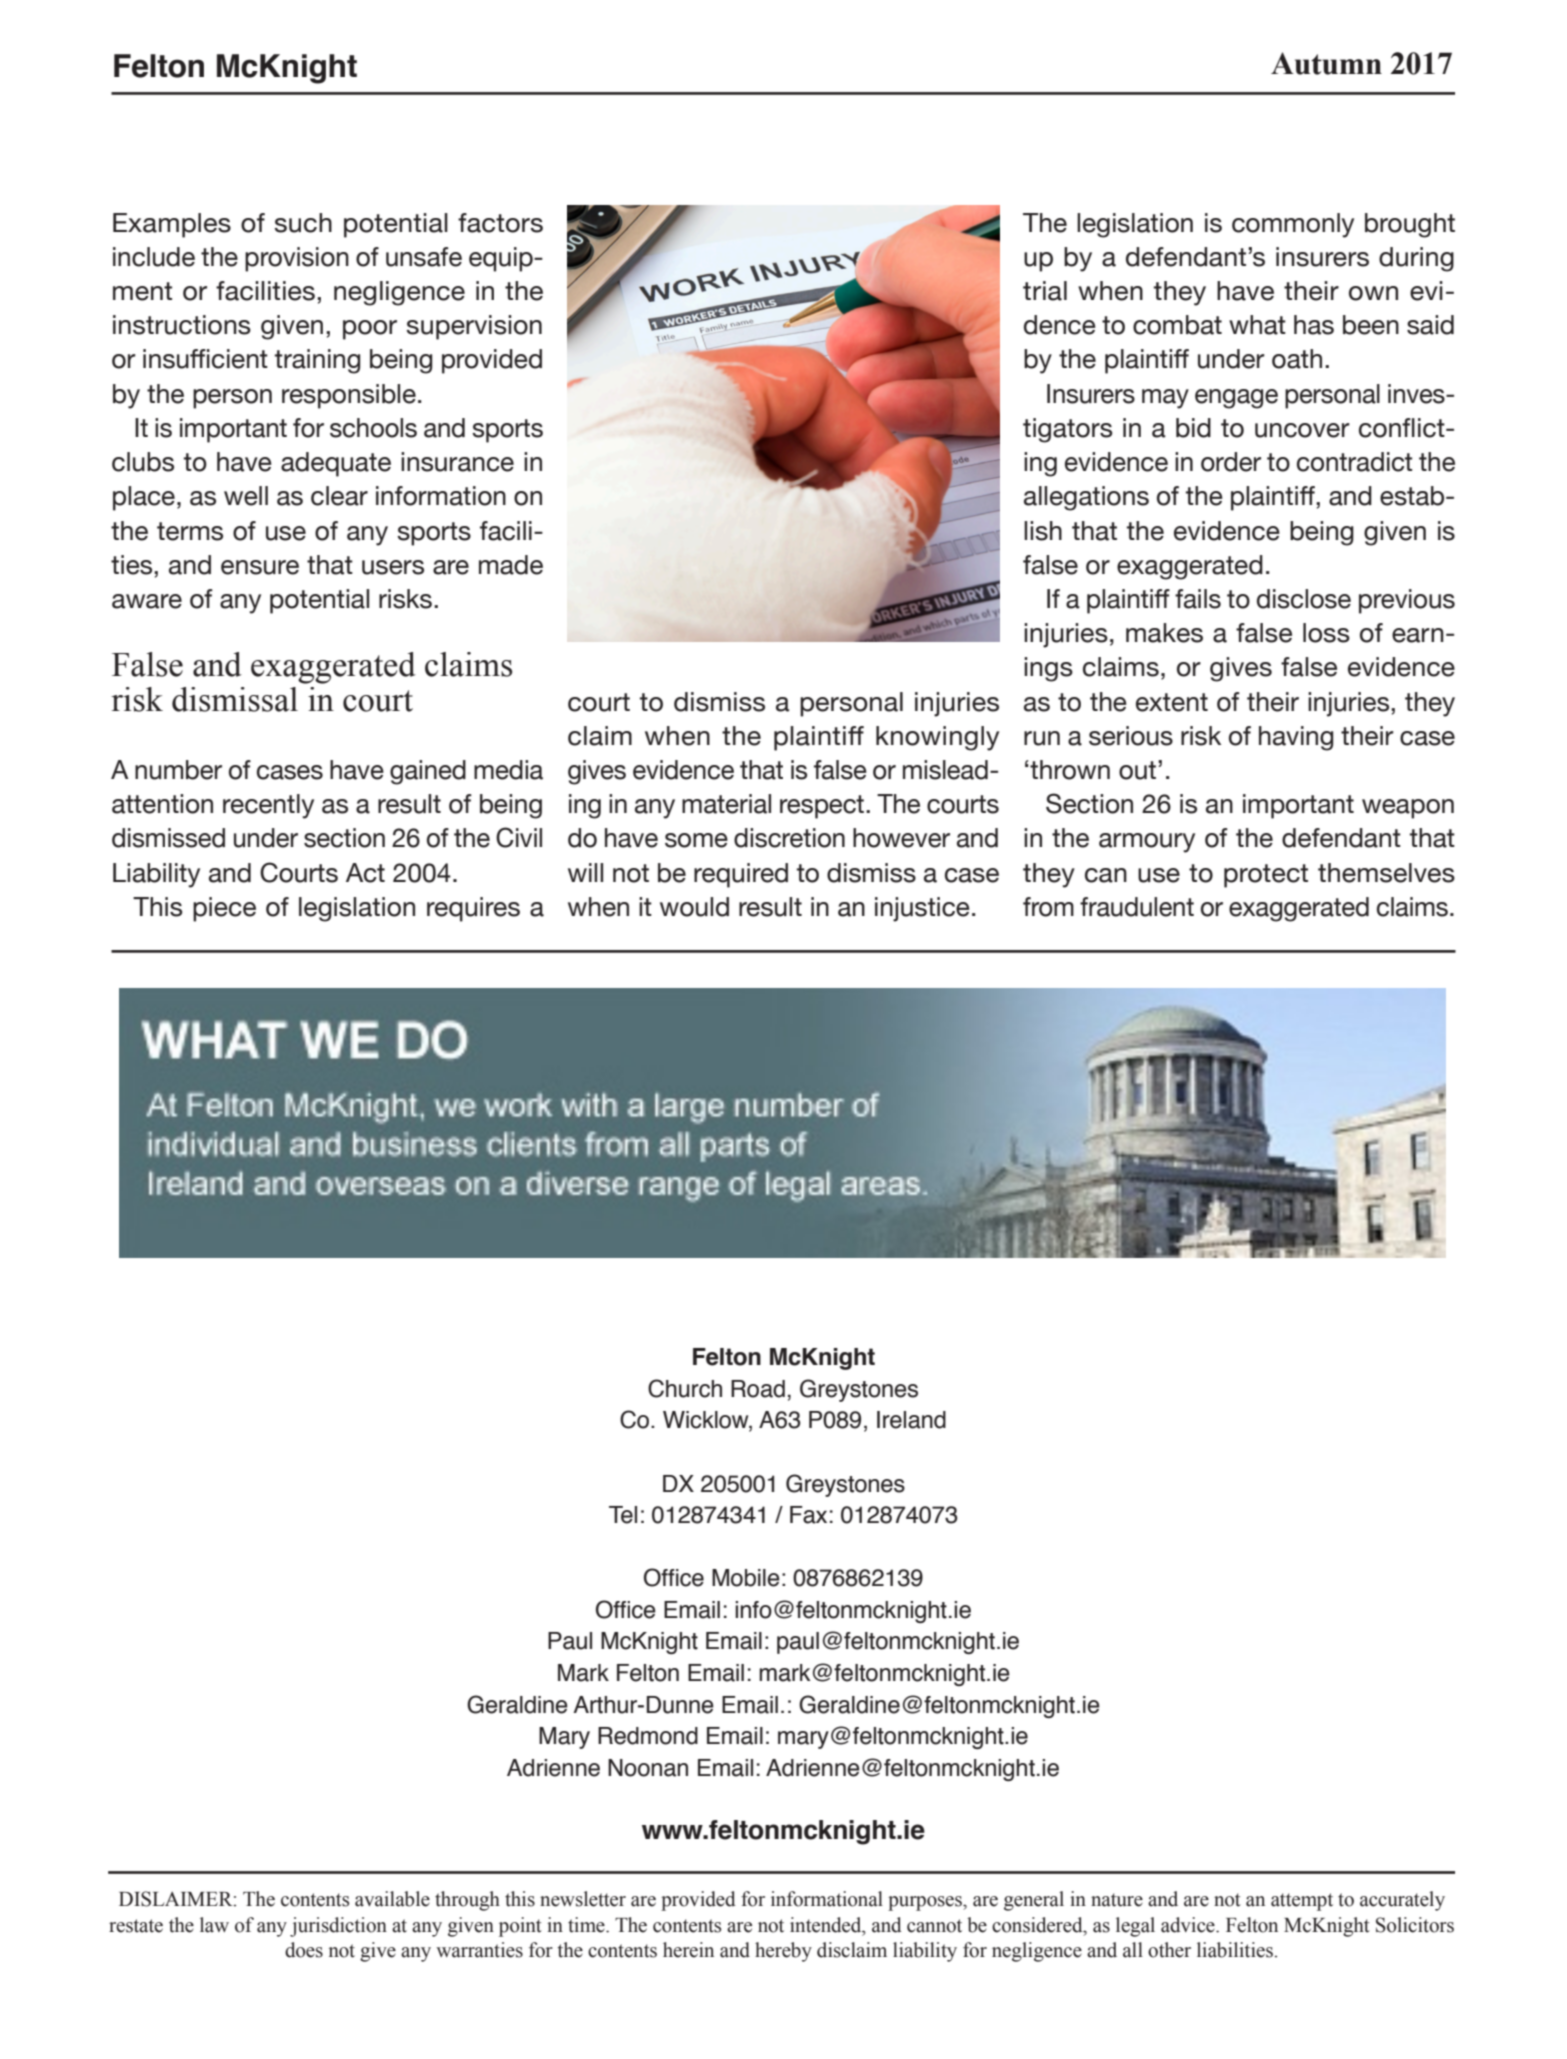 The image size is (1567, 2059). Describe the element at coordinates (1296, 738) in the screenshot. I see `having` at that location.
